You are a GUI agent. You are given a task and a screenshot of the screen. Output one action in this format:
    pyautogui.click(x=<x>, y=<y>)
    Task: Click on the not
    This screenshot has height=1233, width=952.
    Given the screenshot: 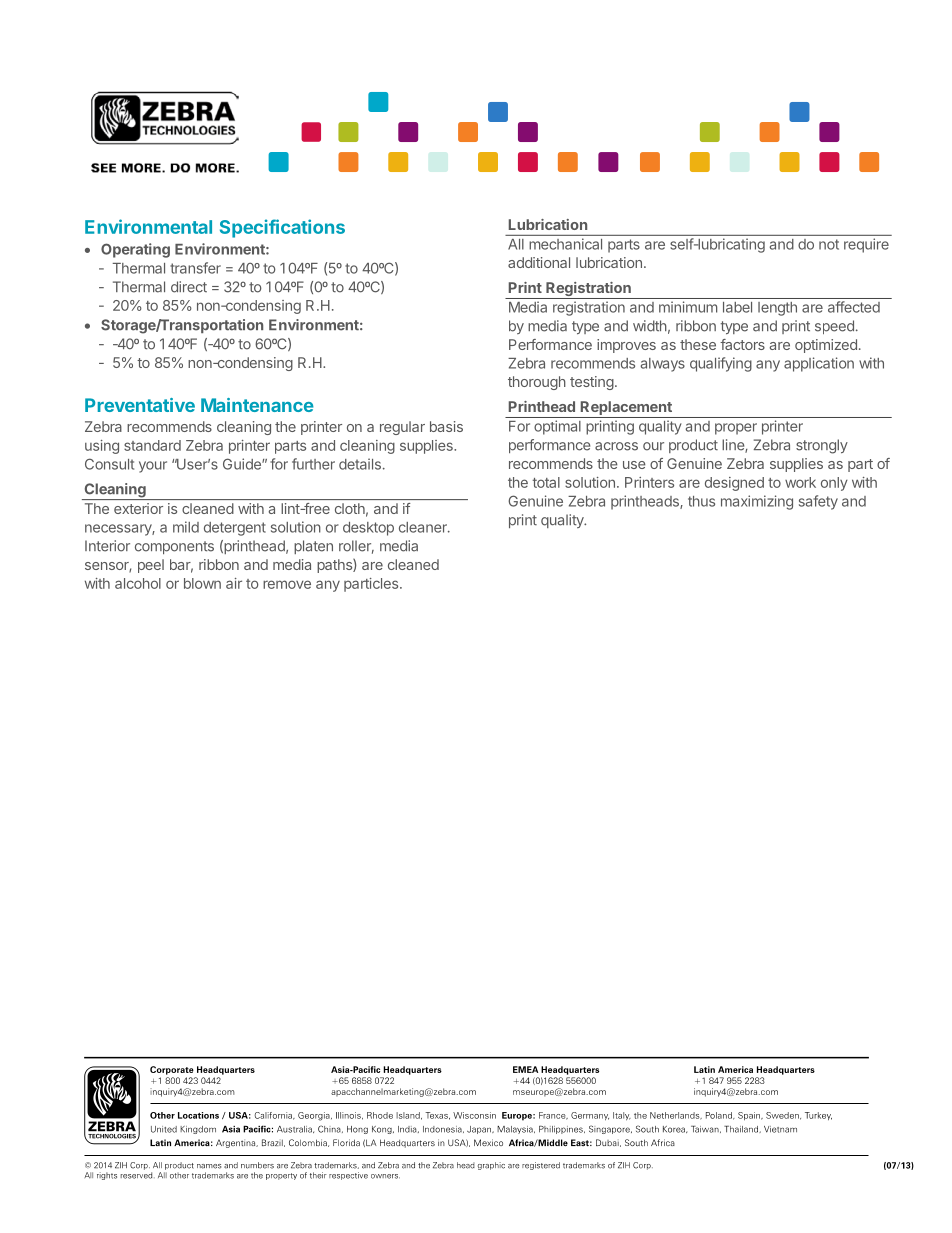 What is the action you would take?
    pyautogui.click(x=829, y=244)
